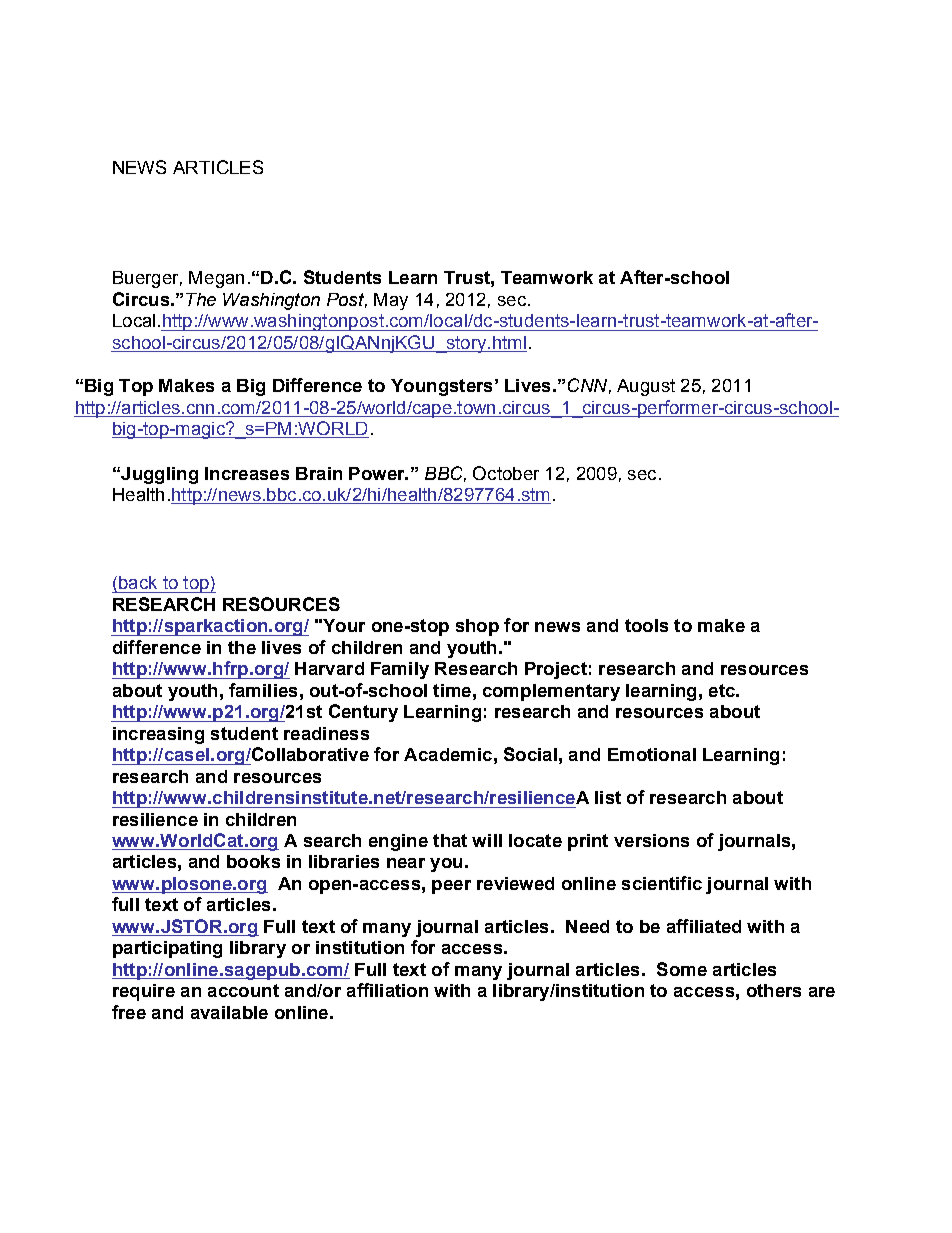  I want to click on Youngsters, so click(441, 387).
